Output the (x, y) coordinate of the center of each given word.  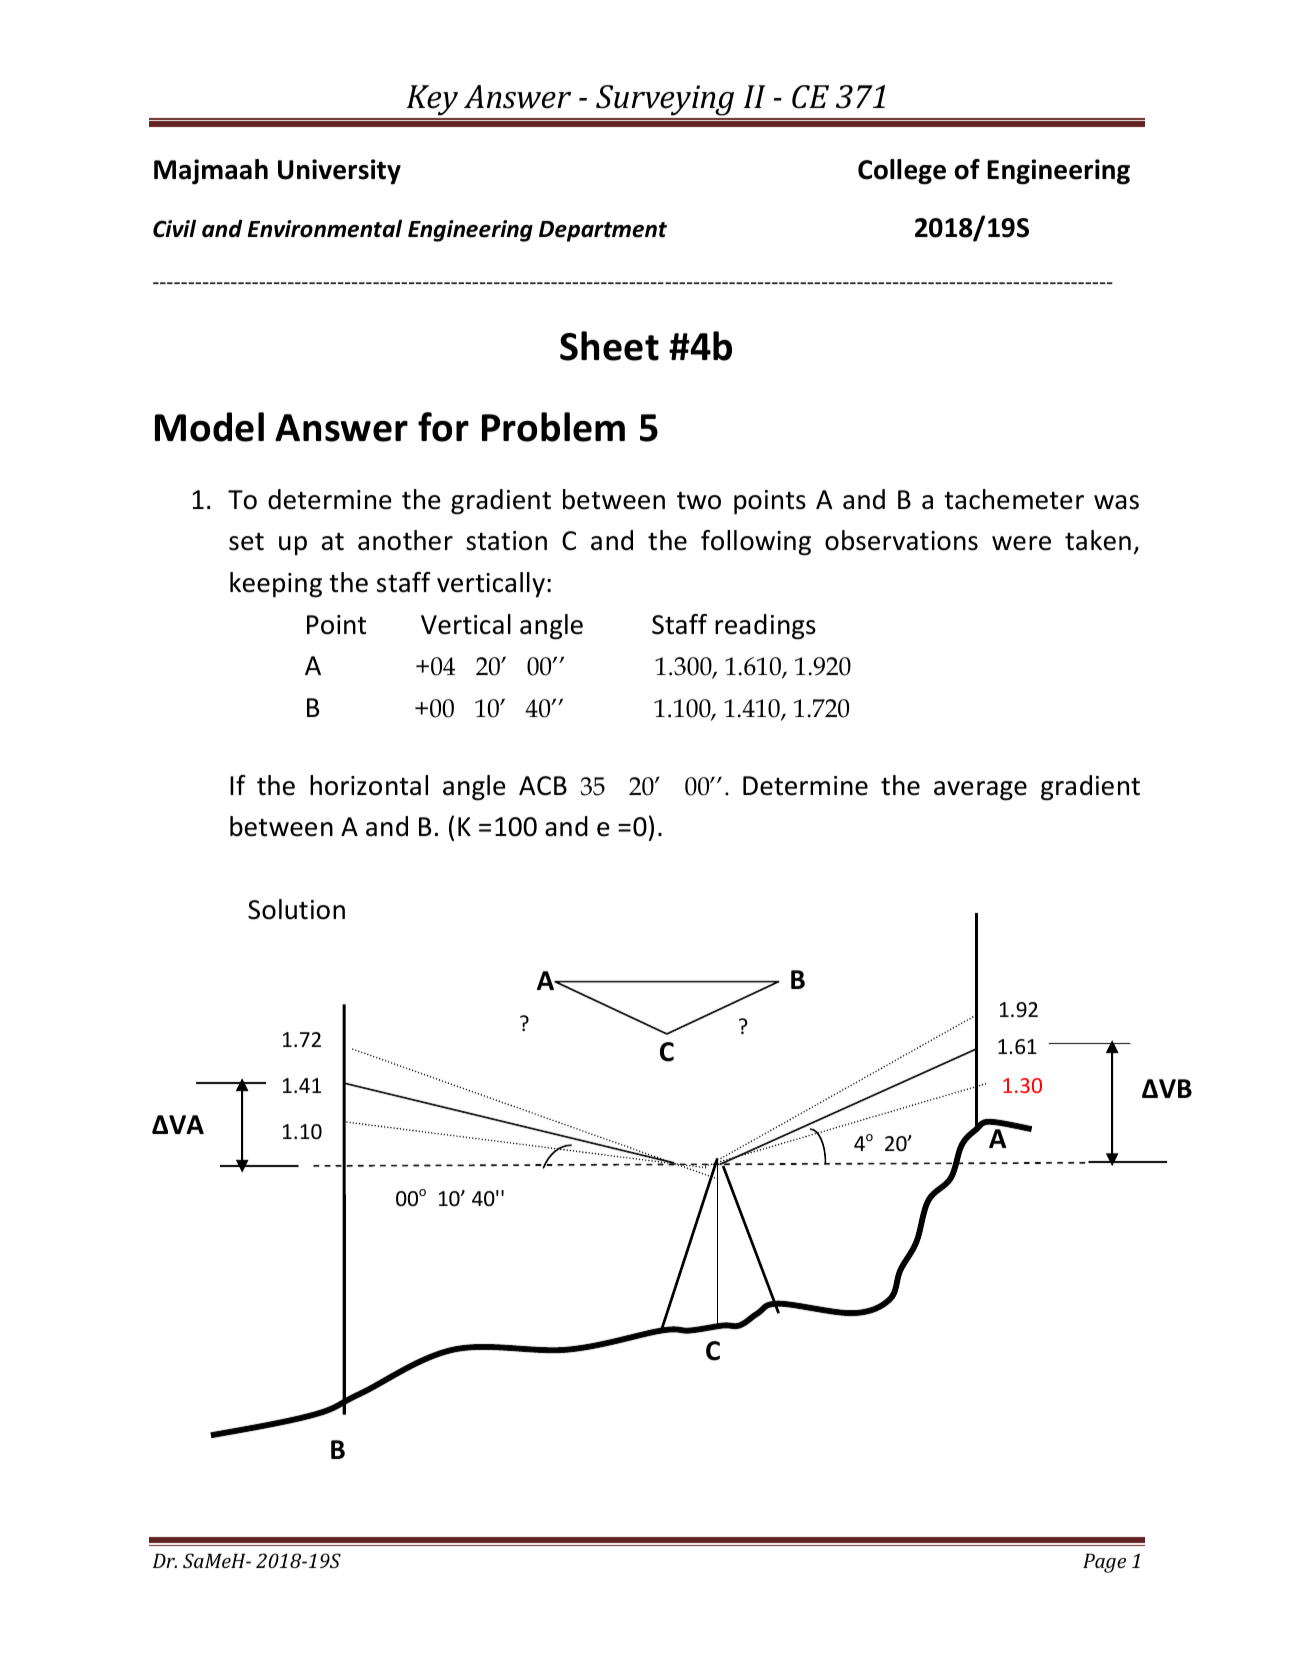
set (246, 542)
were (1021, 543)
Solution (296, 909)
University (339, 172)
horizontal (369, 785)
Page (1104, 1563)
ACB (543, 786)
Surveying (665, 102)
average (980, 791)
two (699, 501)
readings (765, 627)
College (902, 172)
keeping (276, 585)
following (756, 543)
